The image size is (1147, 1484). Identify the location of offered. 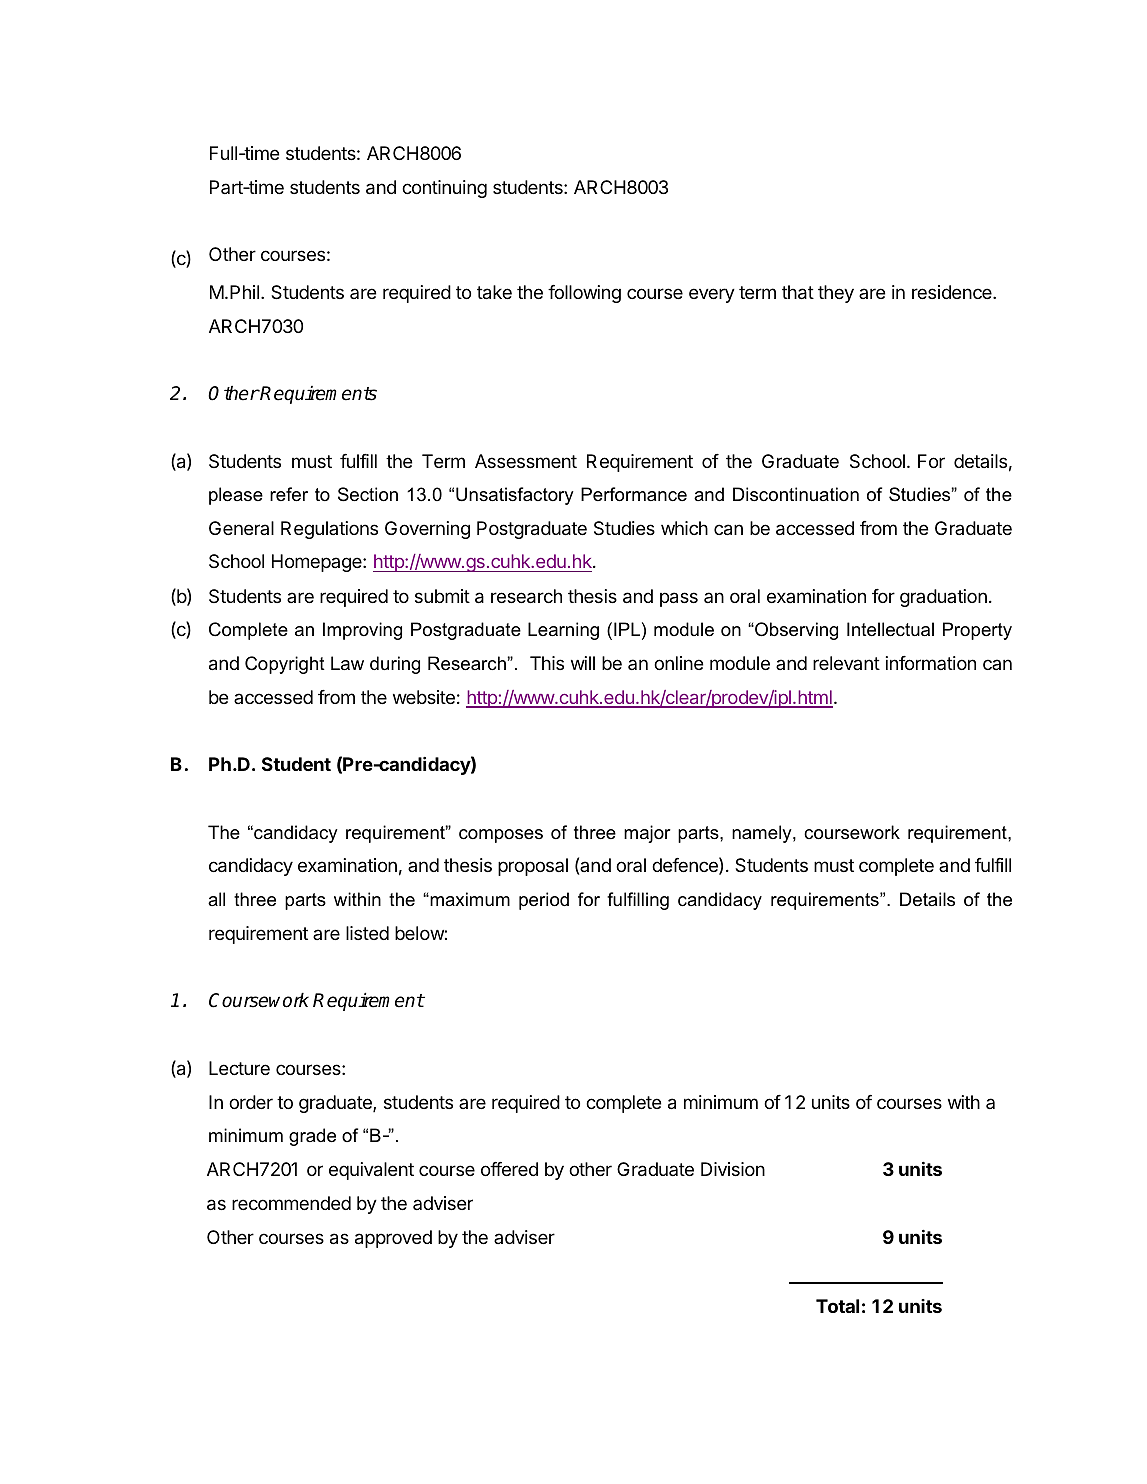
(509, 1169).
